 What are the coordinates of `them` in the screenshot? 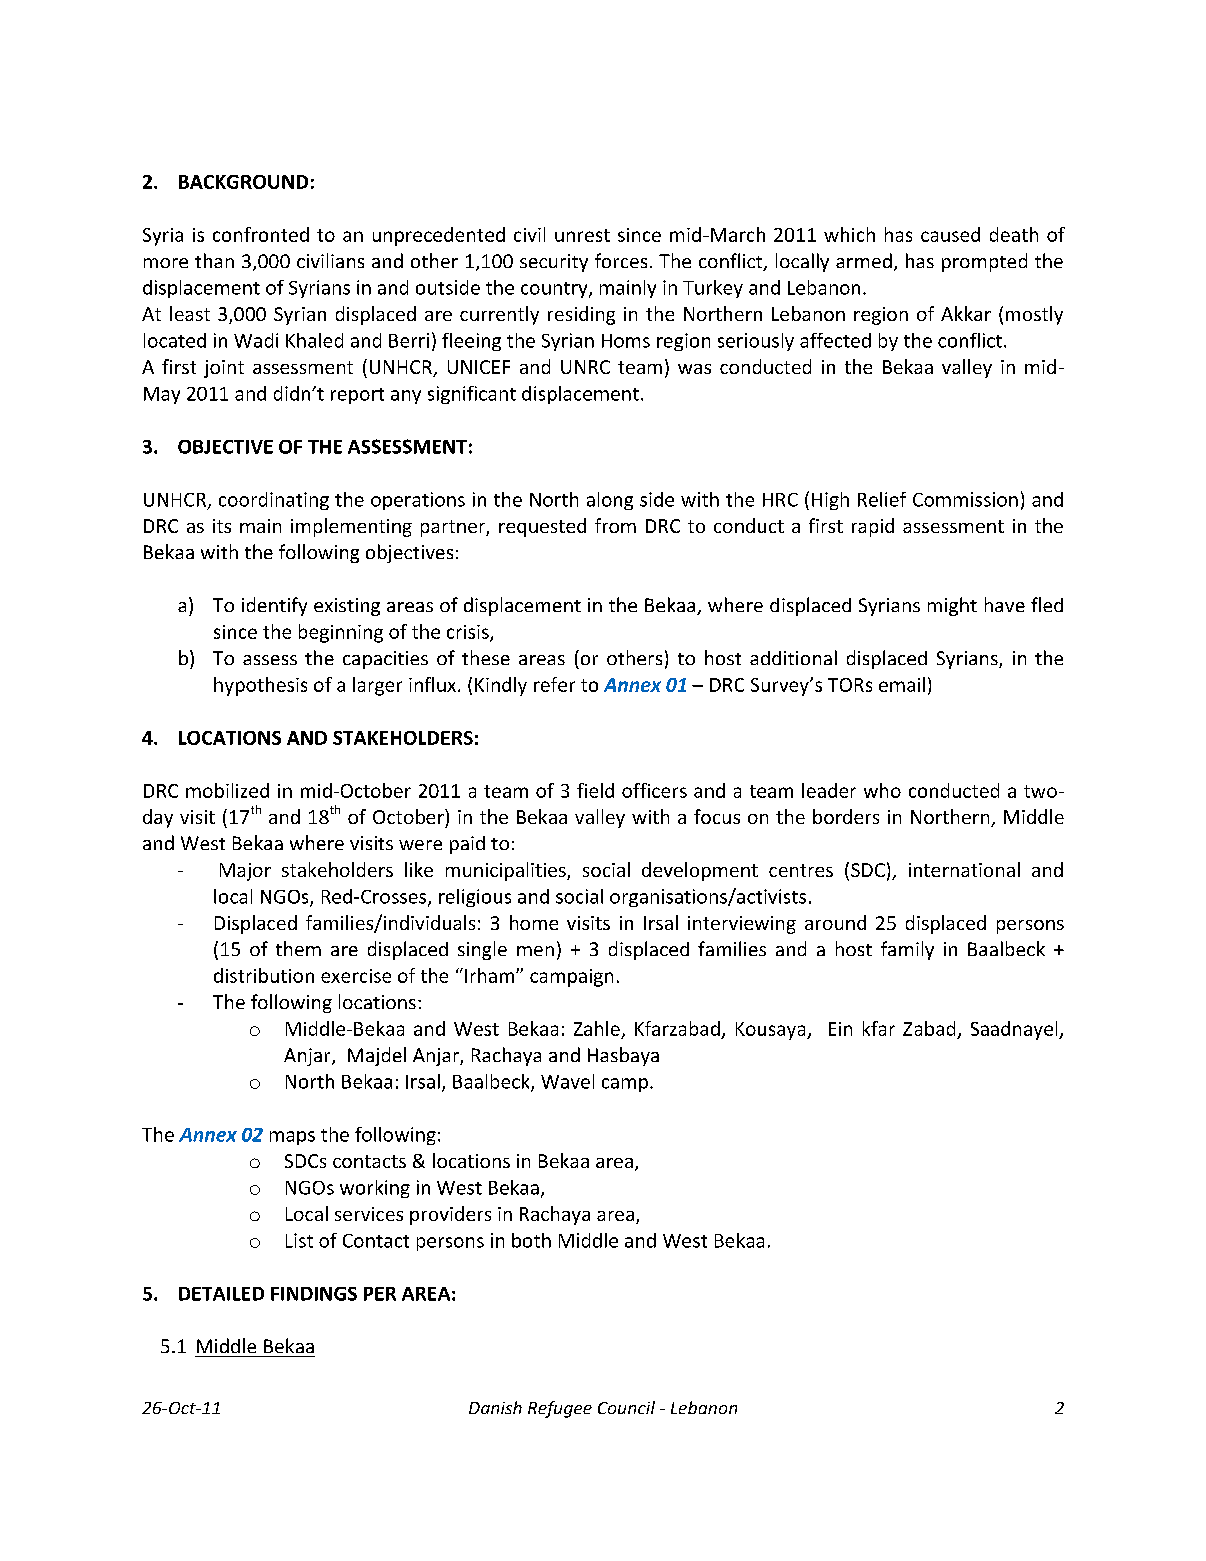 It's located at (298, 948).
